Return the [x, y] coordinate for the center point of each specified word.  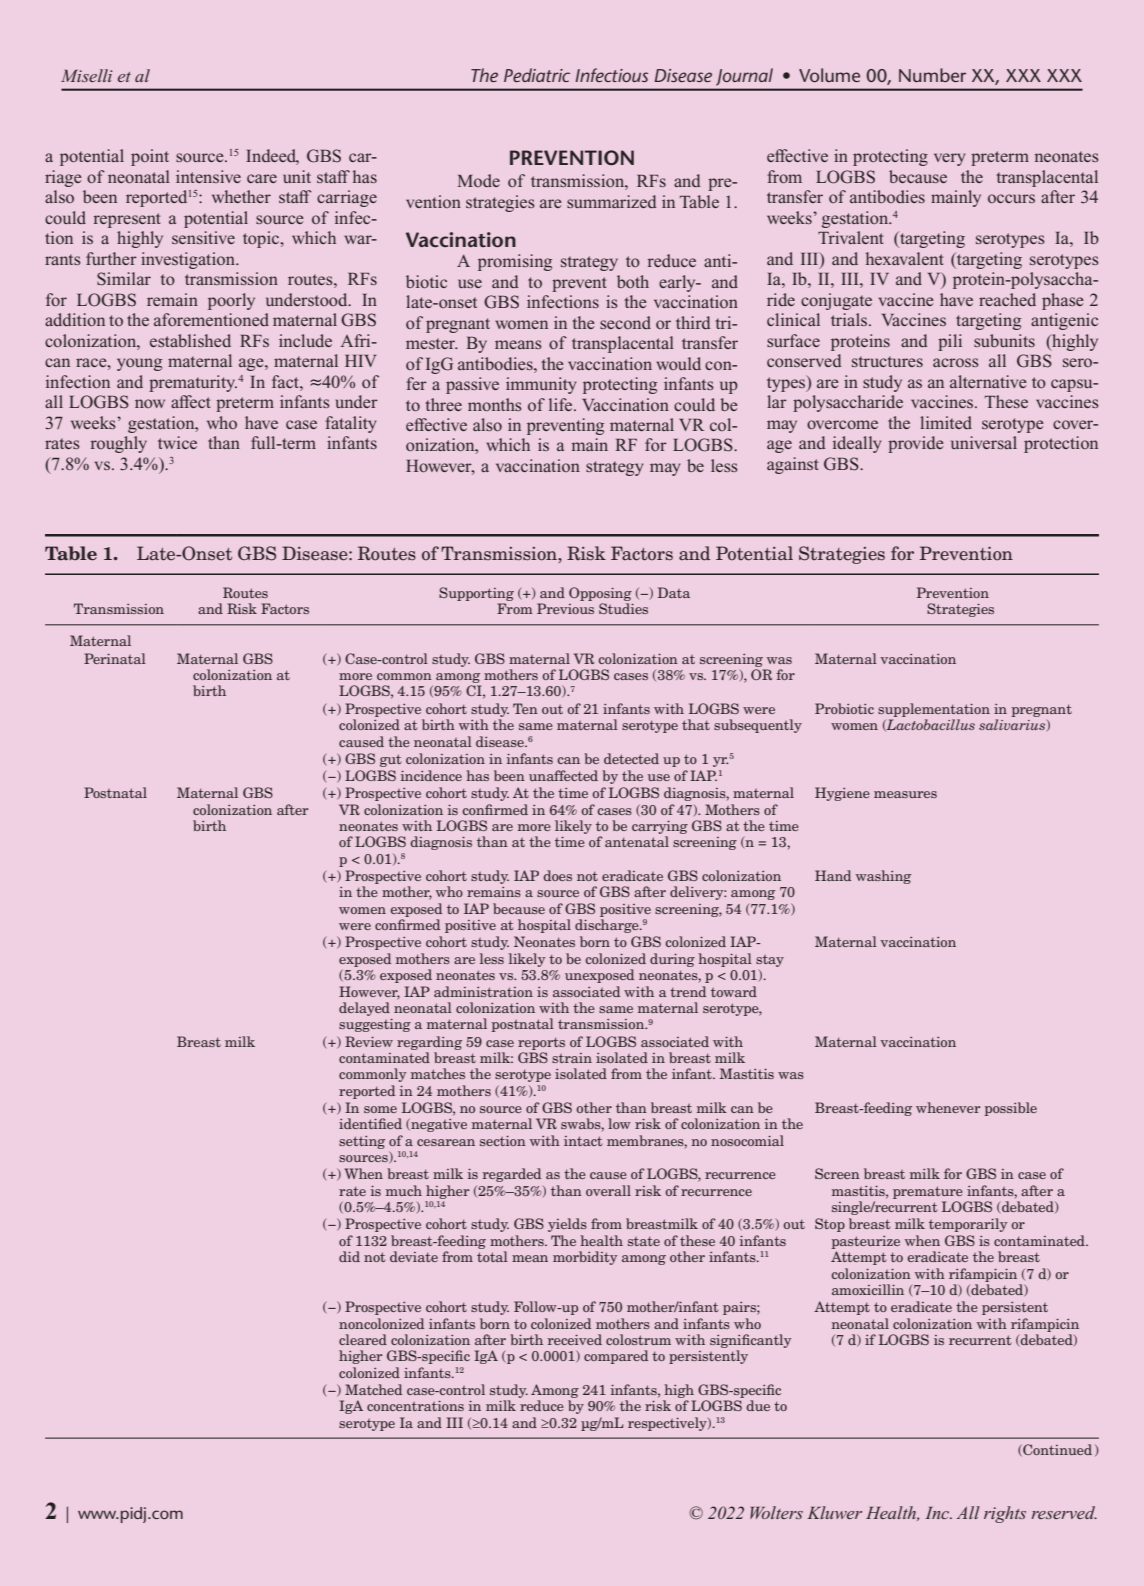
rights [1005, 1514]
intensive [208, 176]
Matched [373, 1389]
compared [616, 1357]
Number [932, 75]
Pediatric [537, 75]
